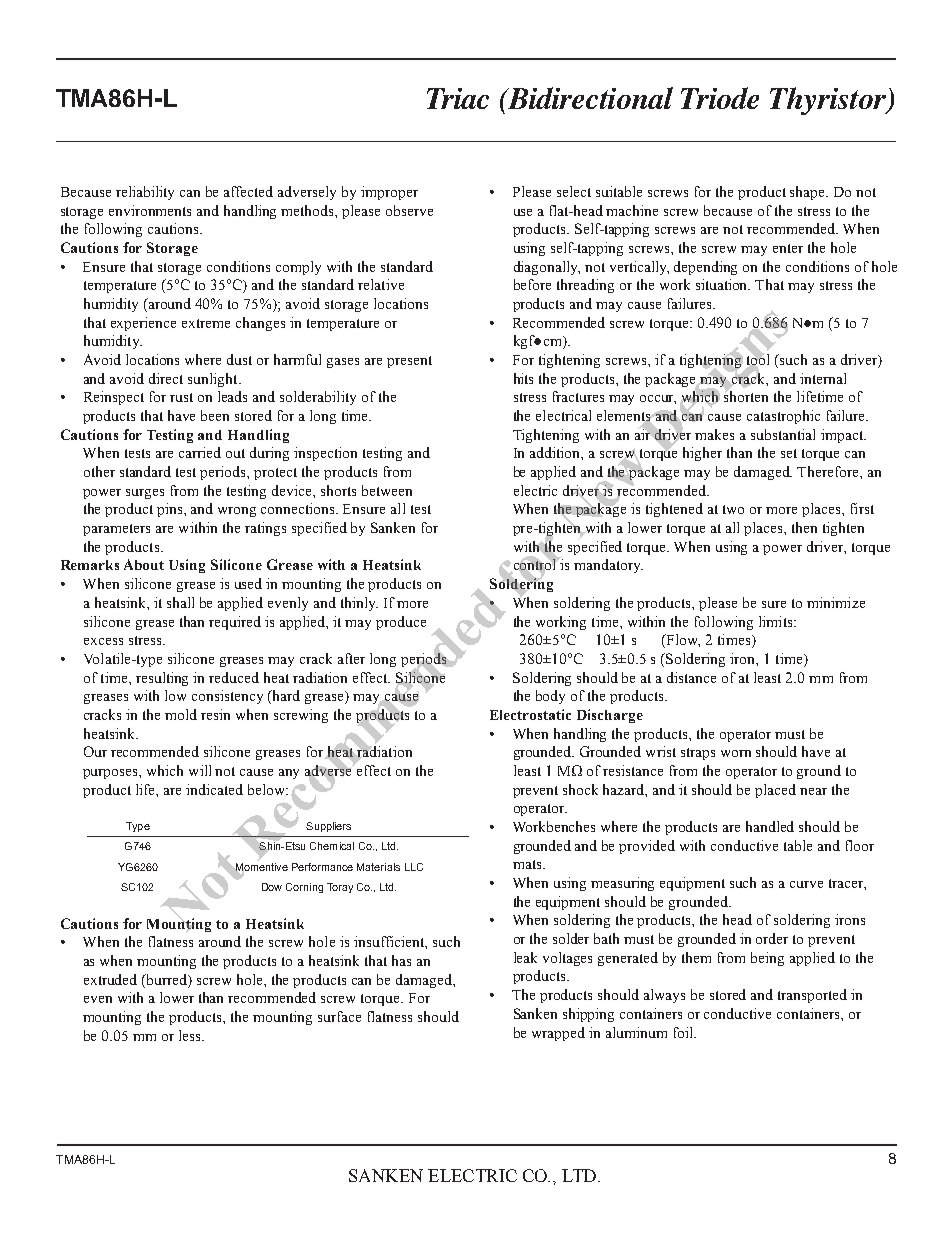  What do you see at coordinates (804, 527) in the image?
I see `then` at bounding box center [804, 527].
